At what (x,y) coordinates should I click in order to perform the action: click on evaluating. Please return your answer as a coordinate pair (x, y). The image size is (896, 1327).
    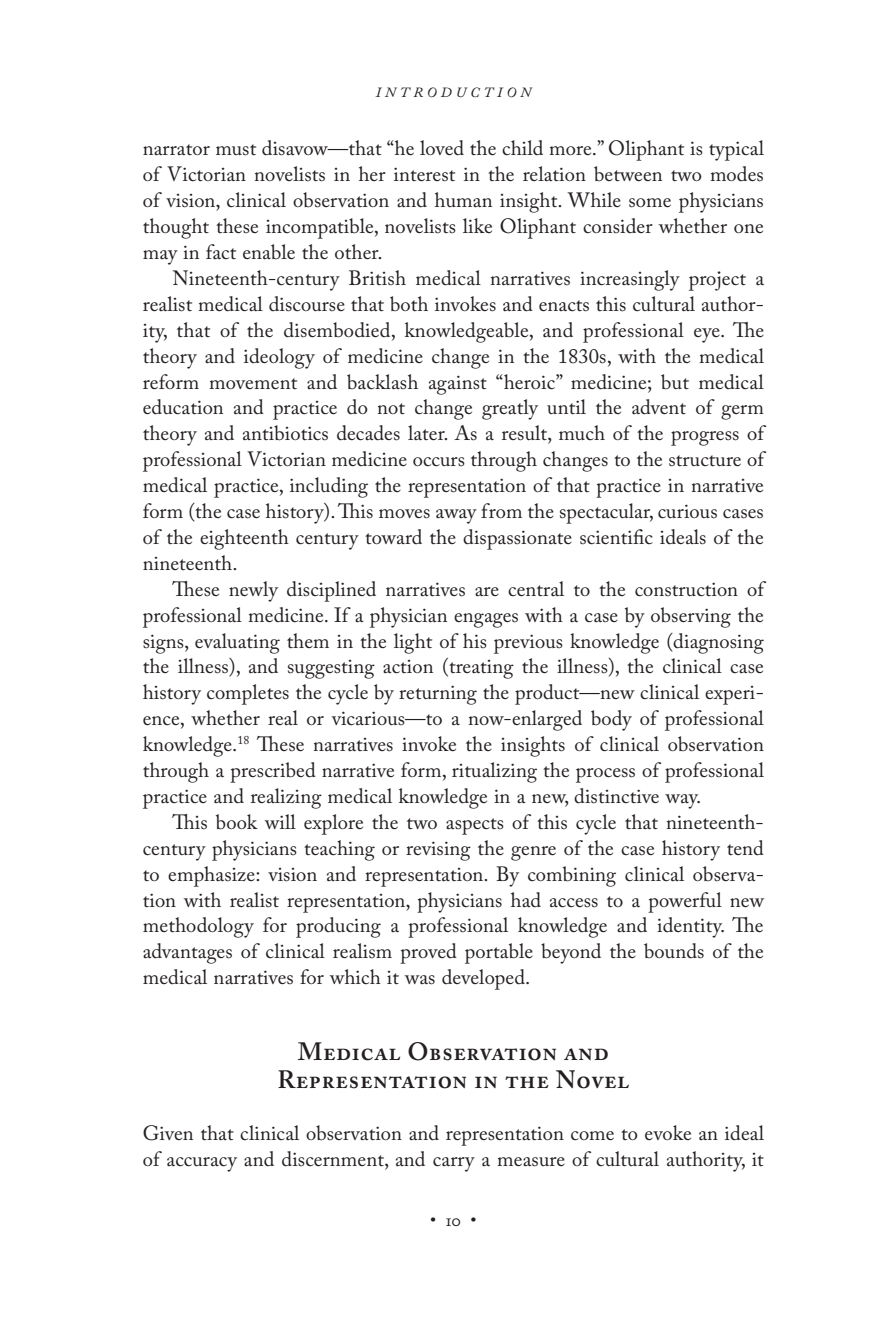
    Looking at the image, I should click on (237, 643).
